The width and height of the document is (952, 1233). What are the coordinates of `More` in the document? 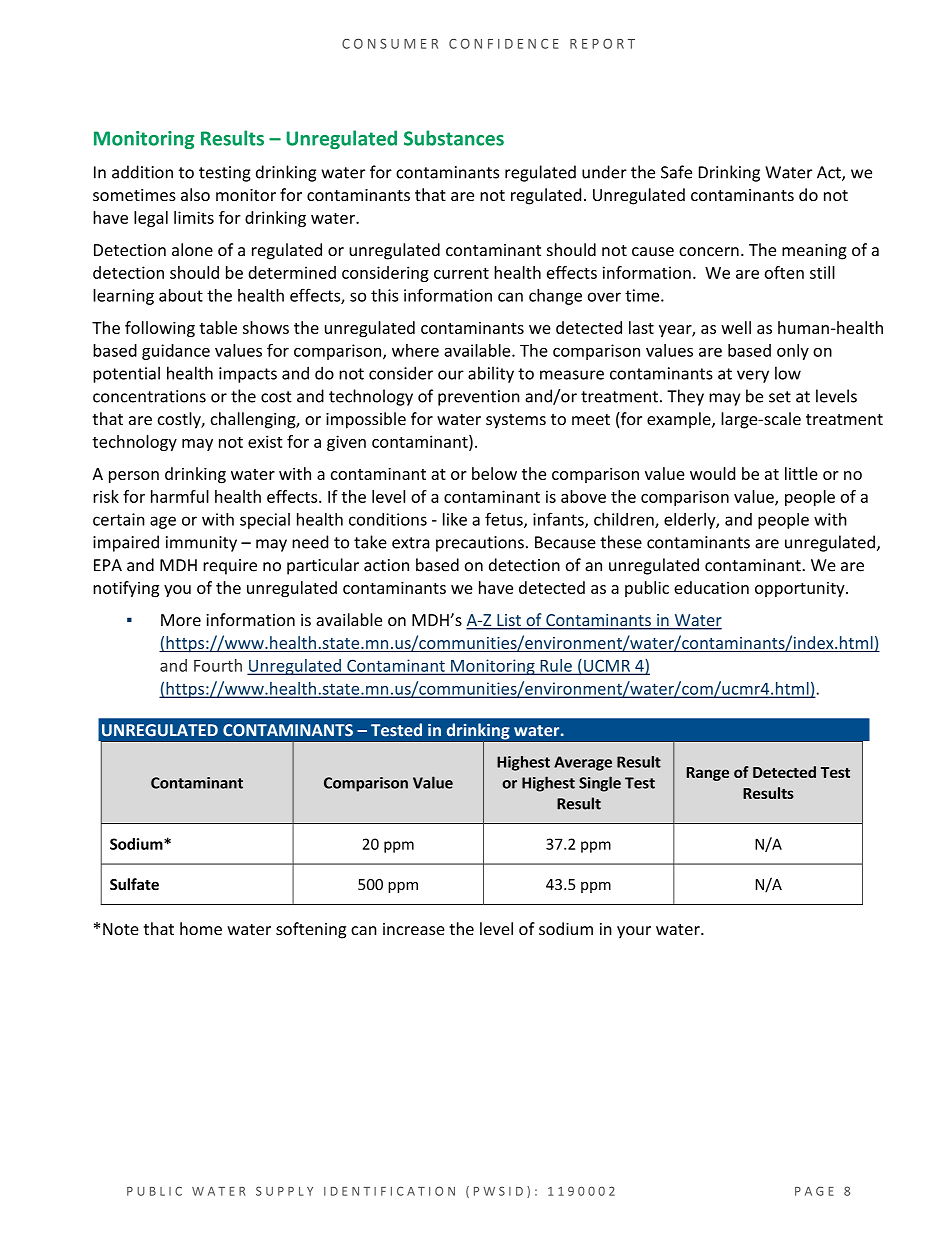 It's located at (181, 620).
